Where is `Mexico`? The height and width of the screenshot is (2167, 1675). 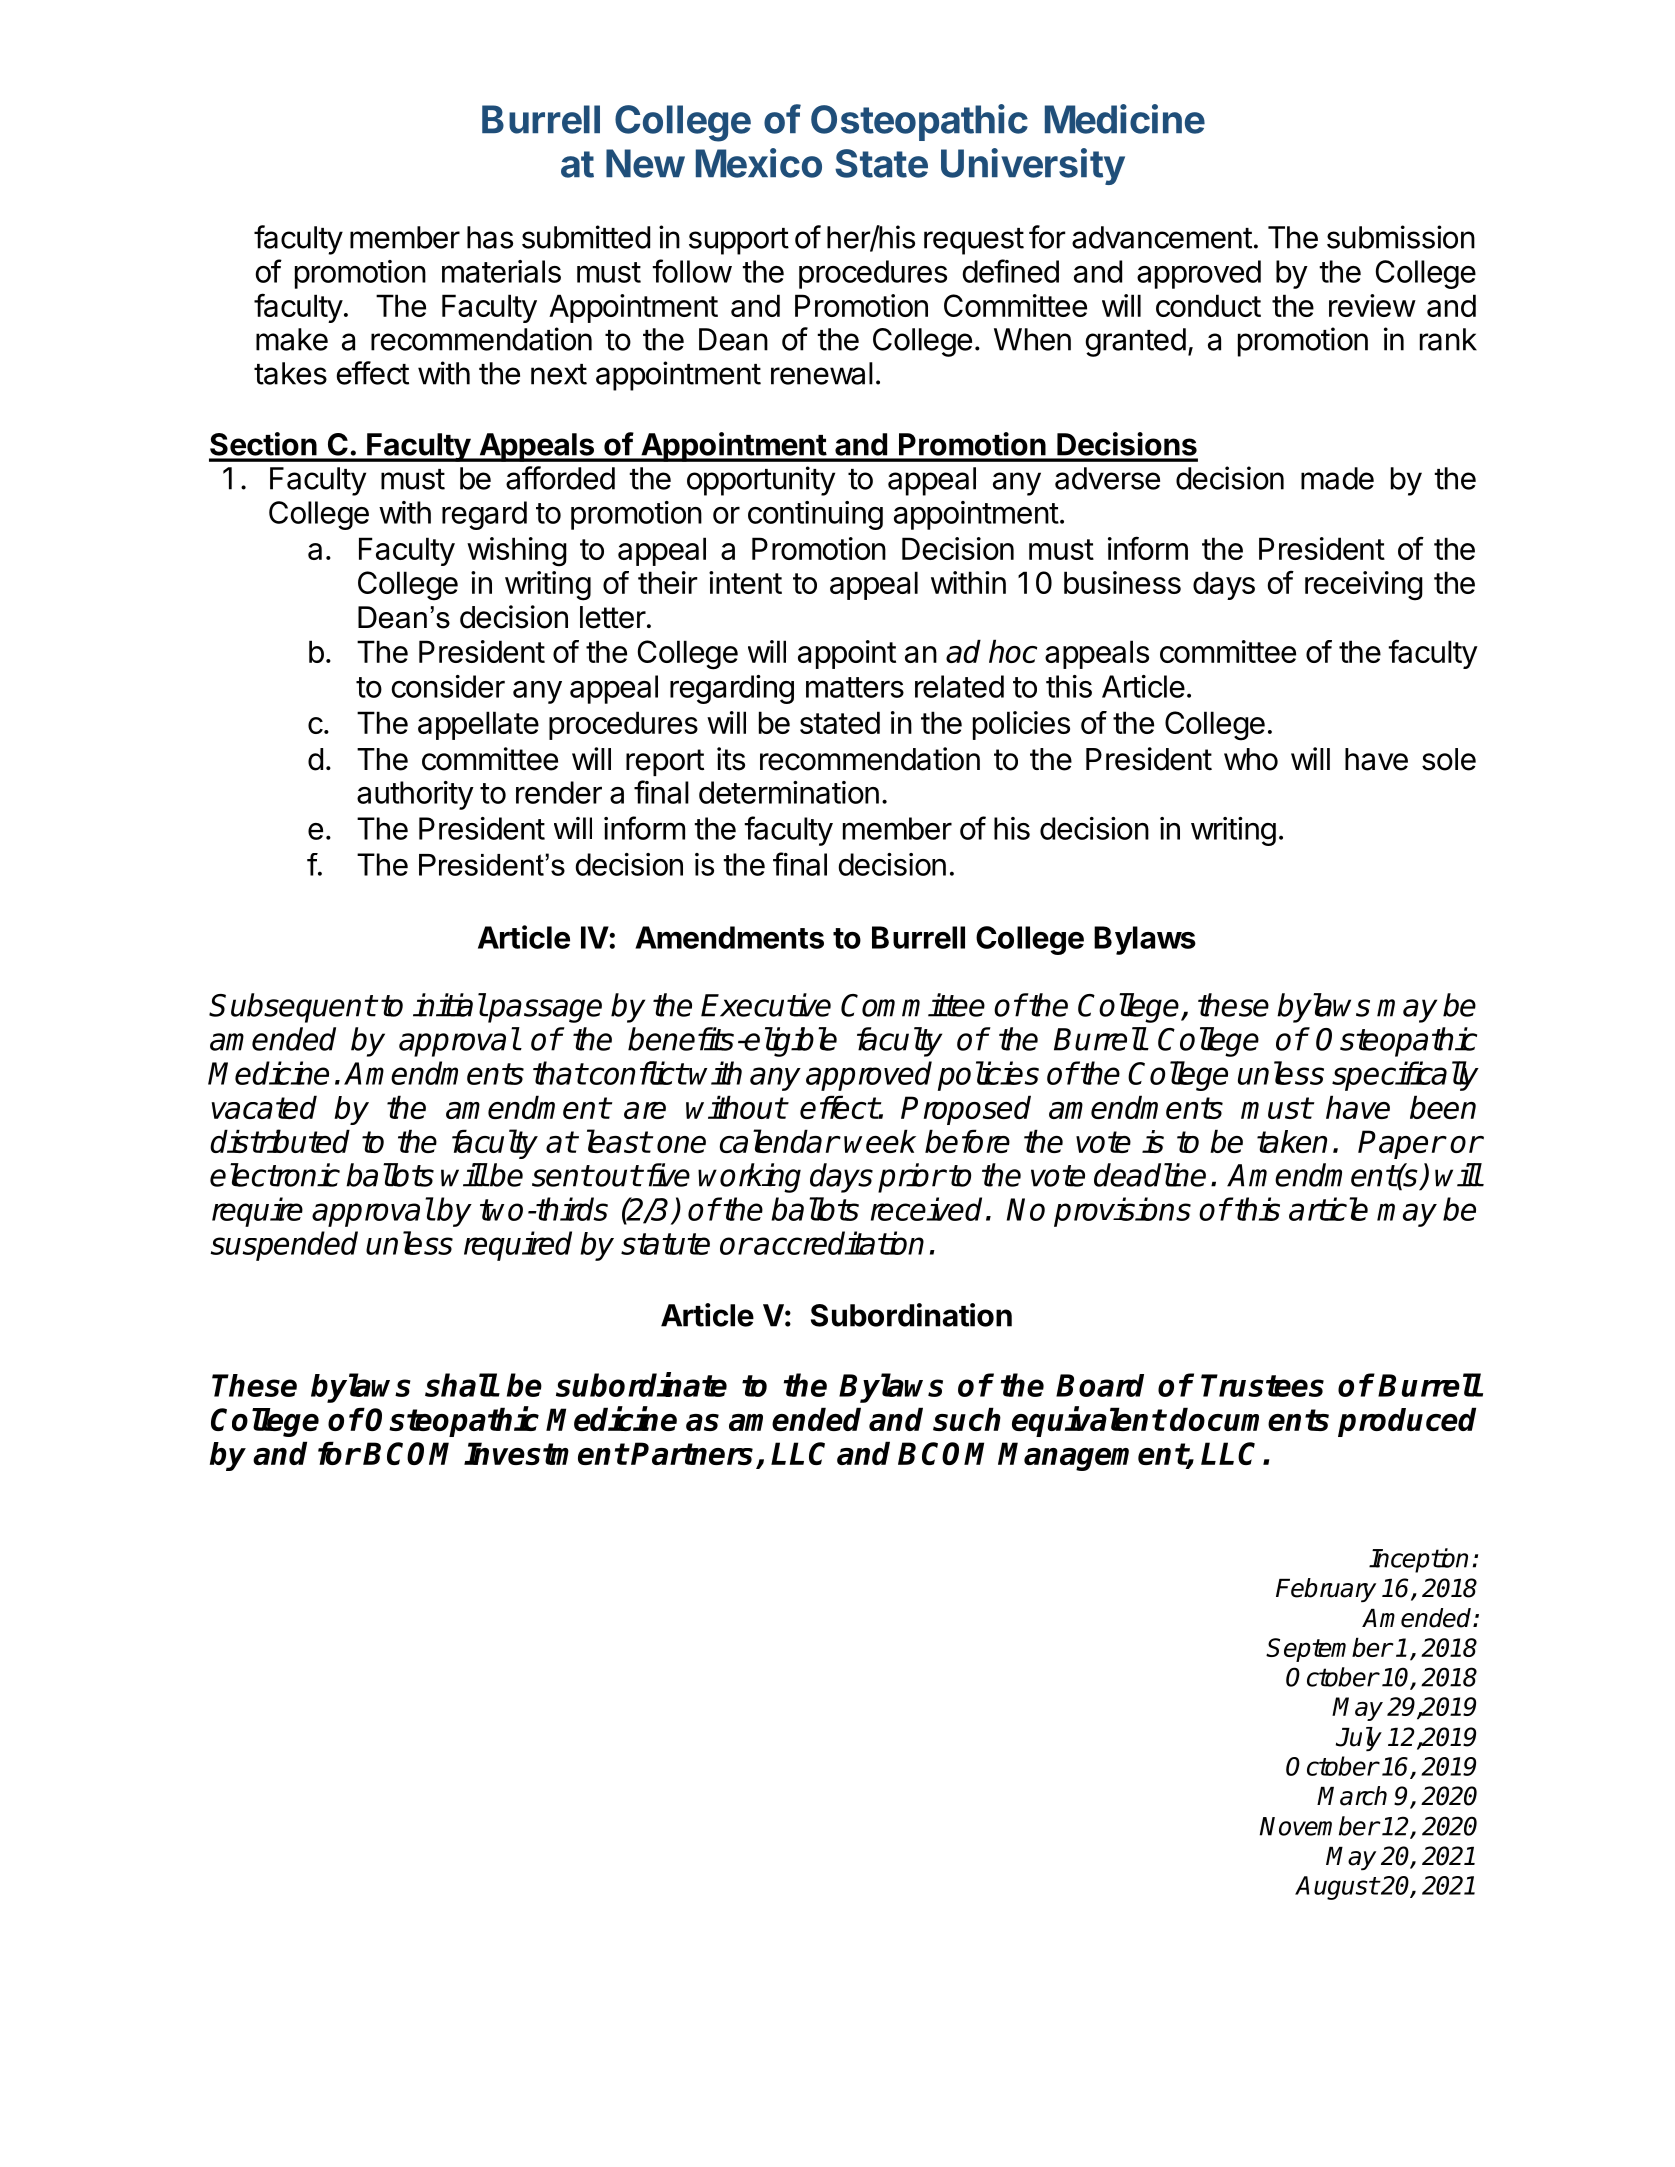
Mexico is located at coordinates (759, 163).
